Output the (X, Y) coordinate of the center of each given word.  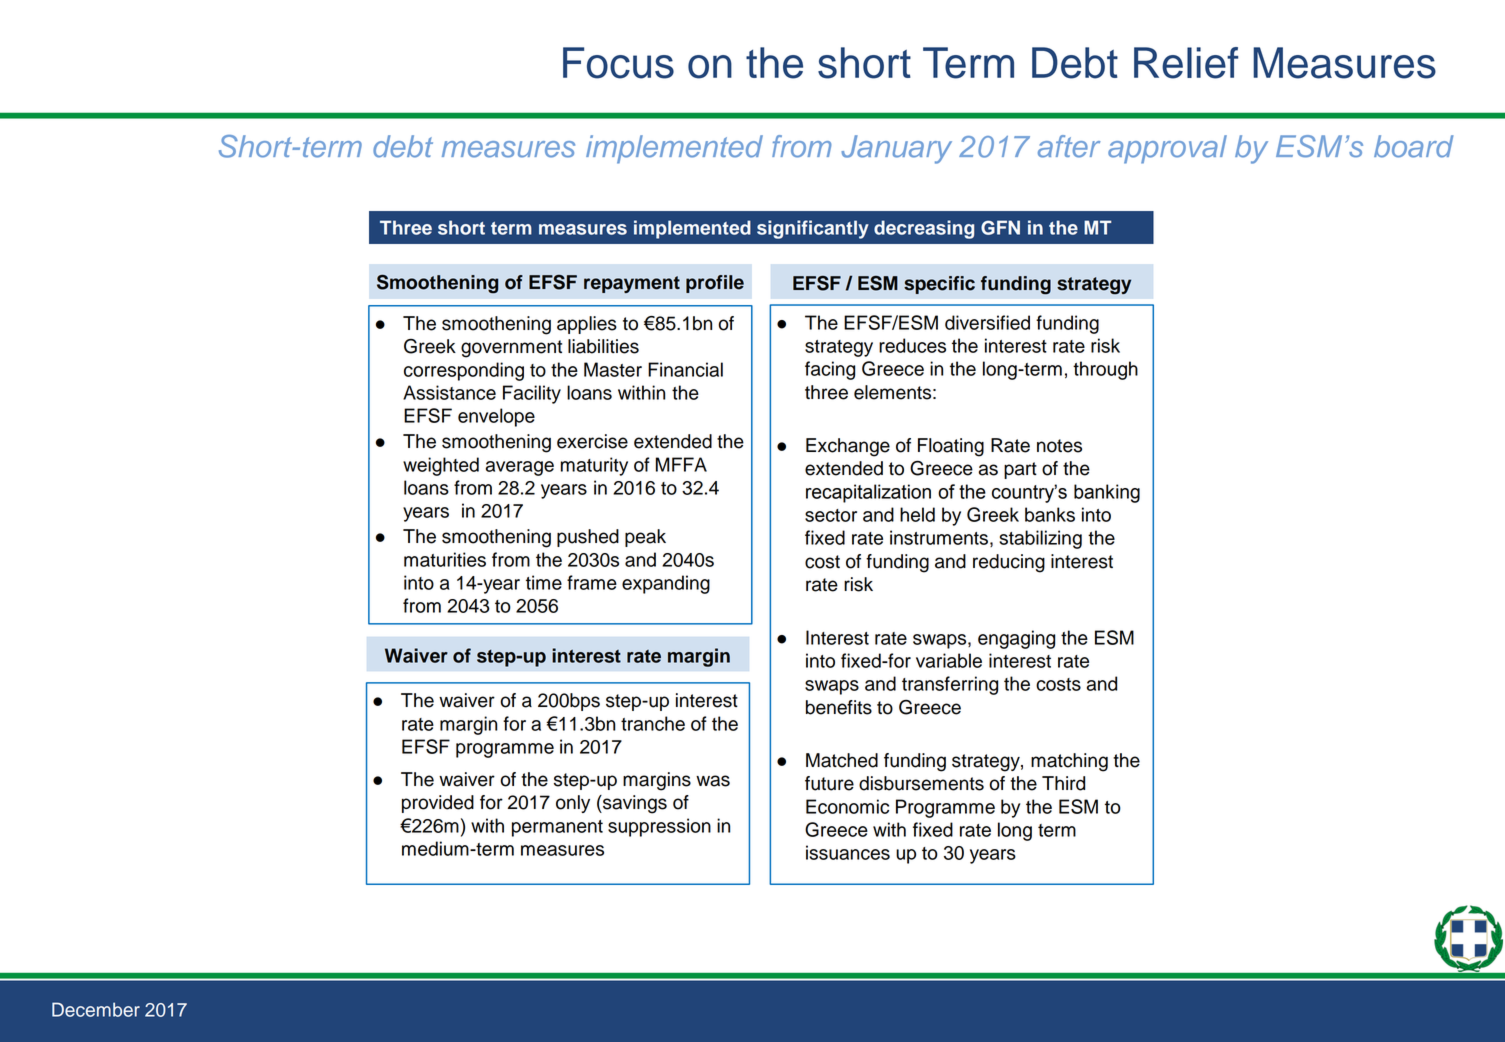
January (896, 149)
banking (1107, 493)
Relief (1186, 63)
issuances (848, 852)
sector (831, 515)
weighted (441, 466)
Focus (618, 63)
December (96, 1009)
